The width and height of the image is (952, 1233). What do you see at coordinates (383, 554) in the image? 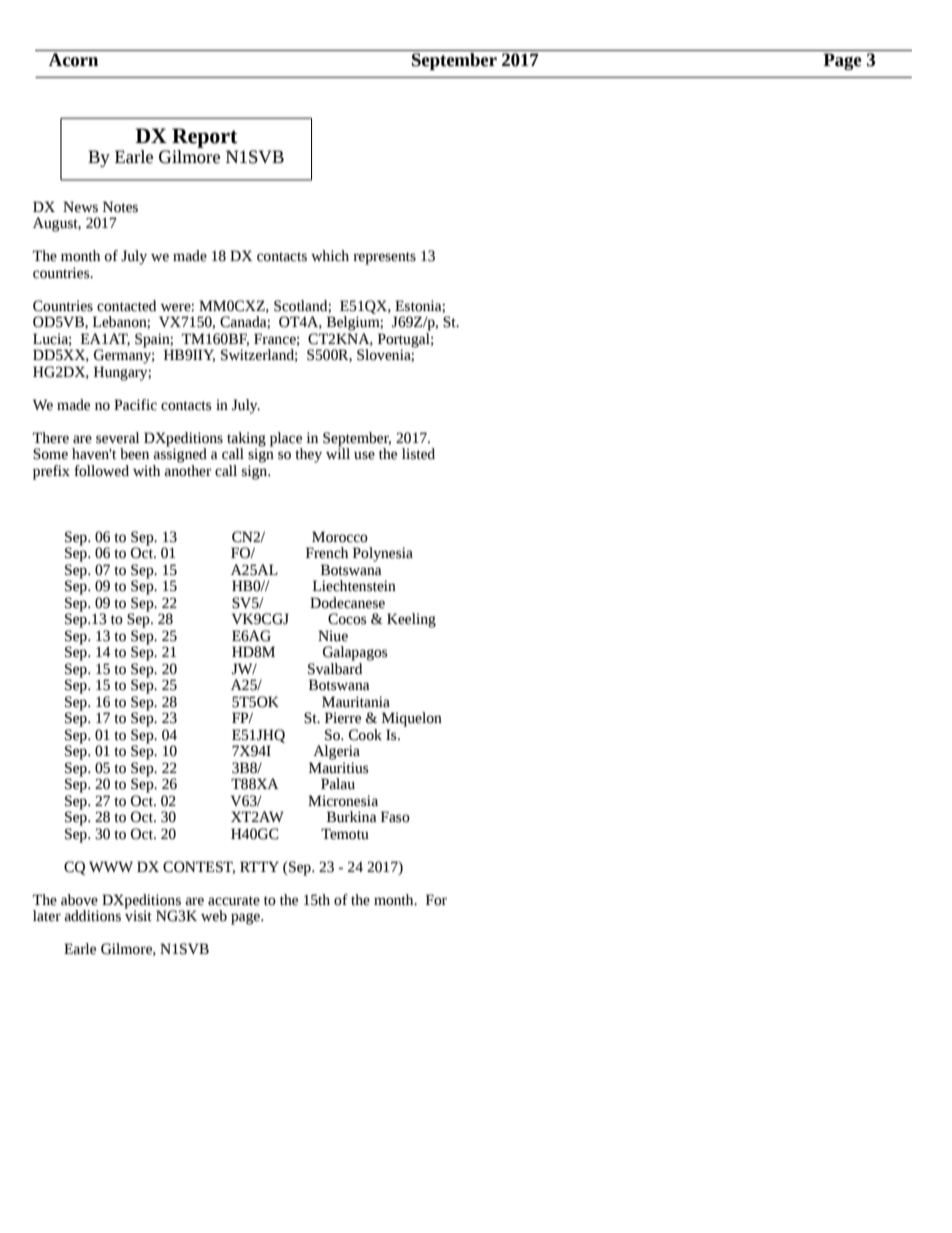
I see `Polynesia` at bounding box center [383, 554].
